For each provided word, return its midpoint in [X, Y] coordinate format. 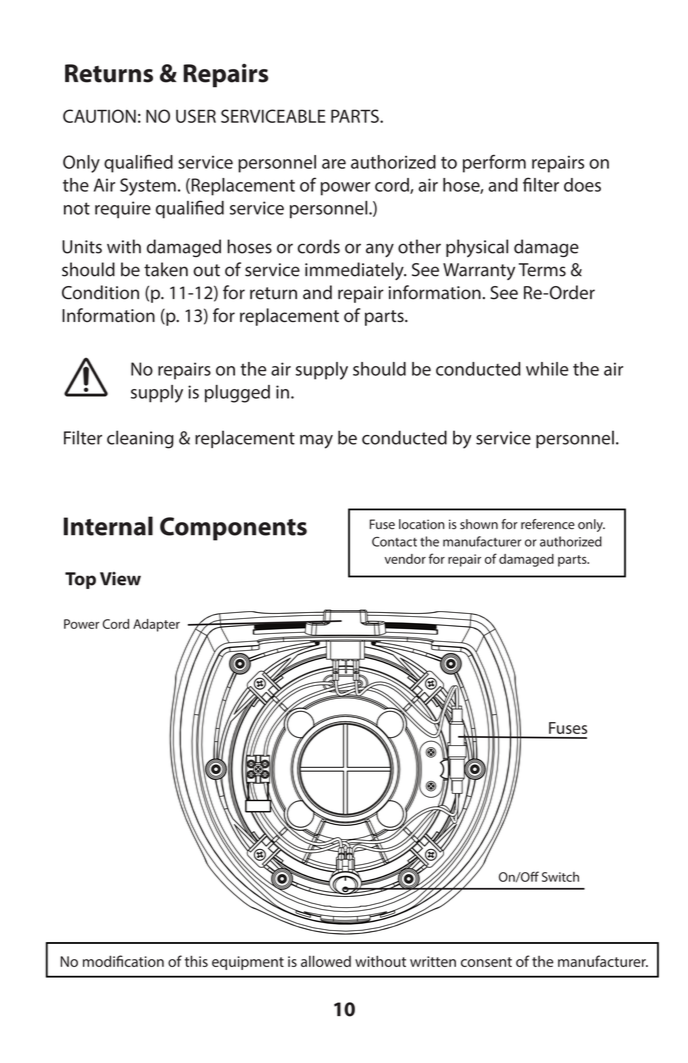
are [334, 164]
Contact [394, 542]
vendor [405, 559]
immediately [355, 271]
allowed [326, 961]
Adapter [156, 625]
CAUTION [99, 116]
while [547, 369]
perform [494, 164]
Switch [560, 877]
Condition [100, 292]
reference [548, 524]
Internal [108, 526]
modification [123, 961]
